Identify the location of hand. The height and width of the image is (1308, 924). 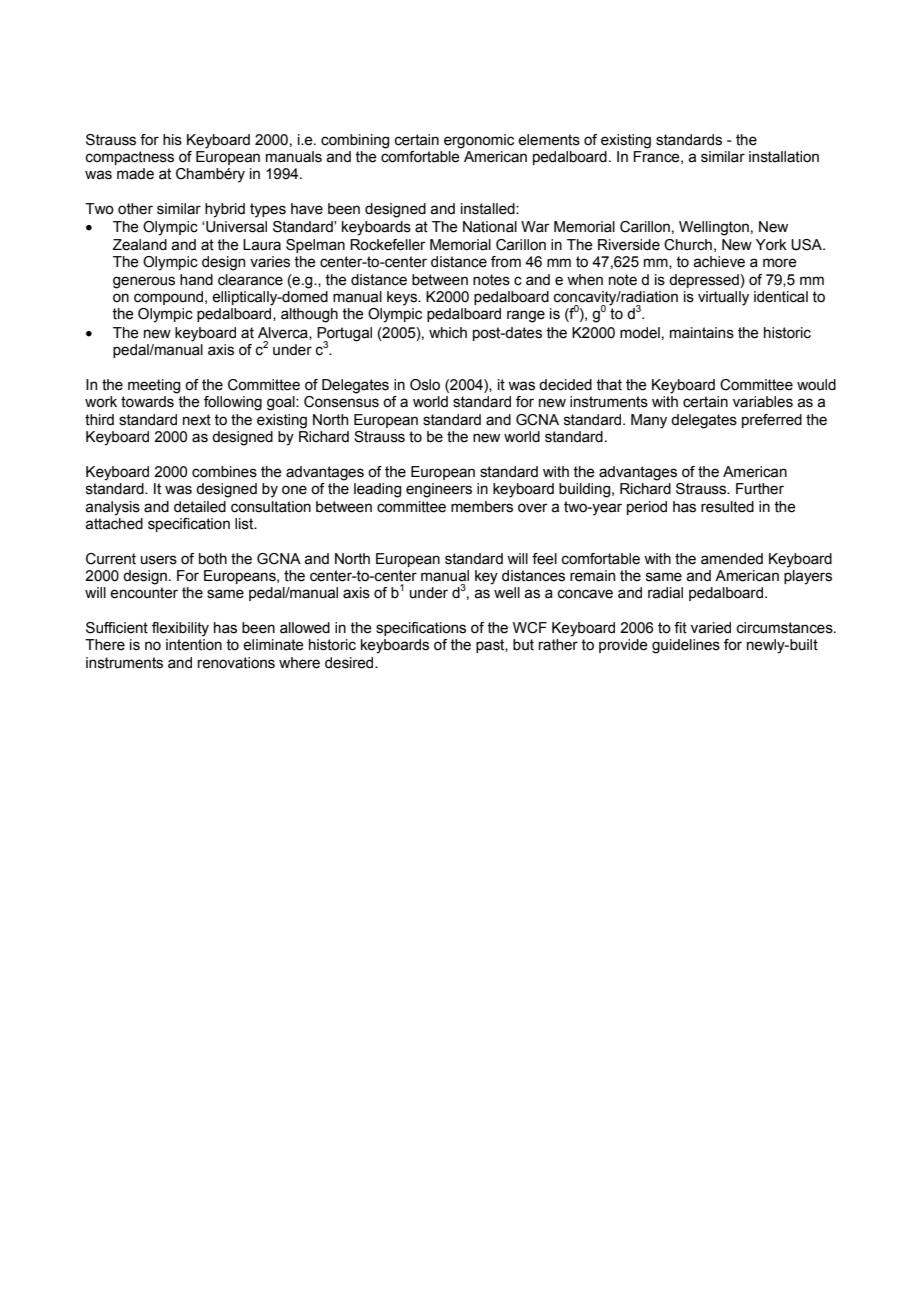
(196, 280).
